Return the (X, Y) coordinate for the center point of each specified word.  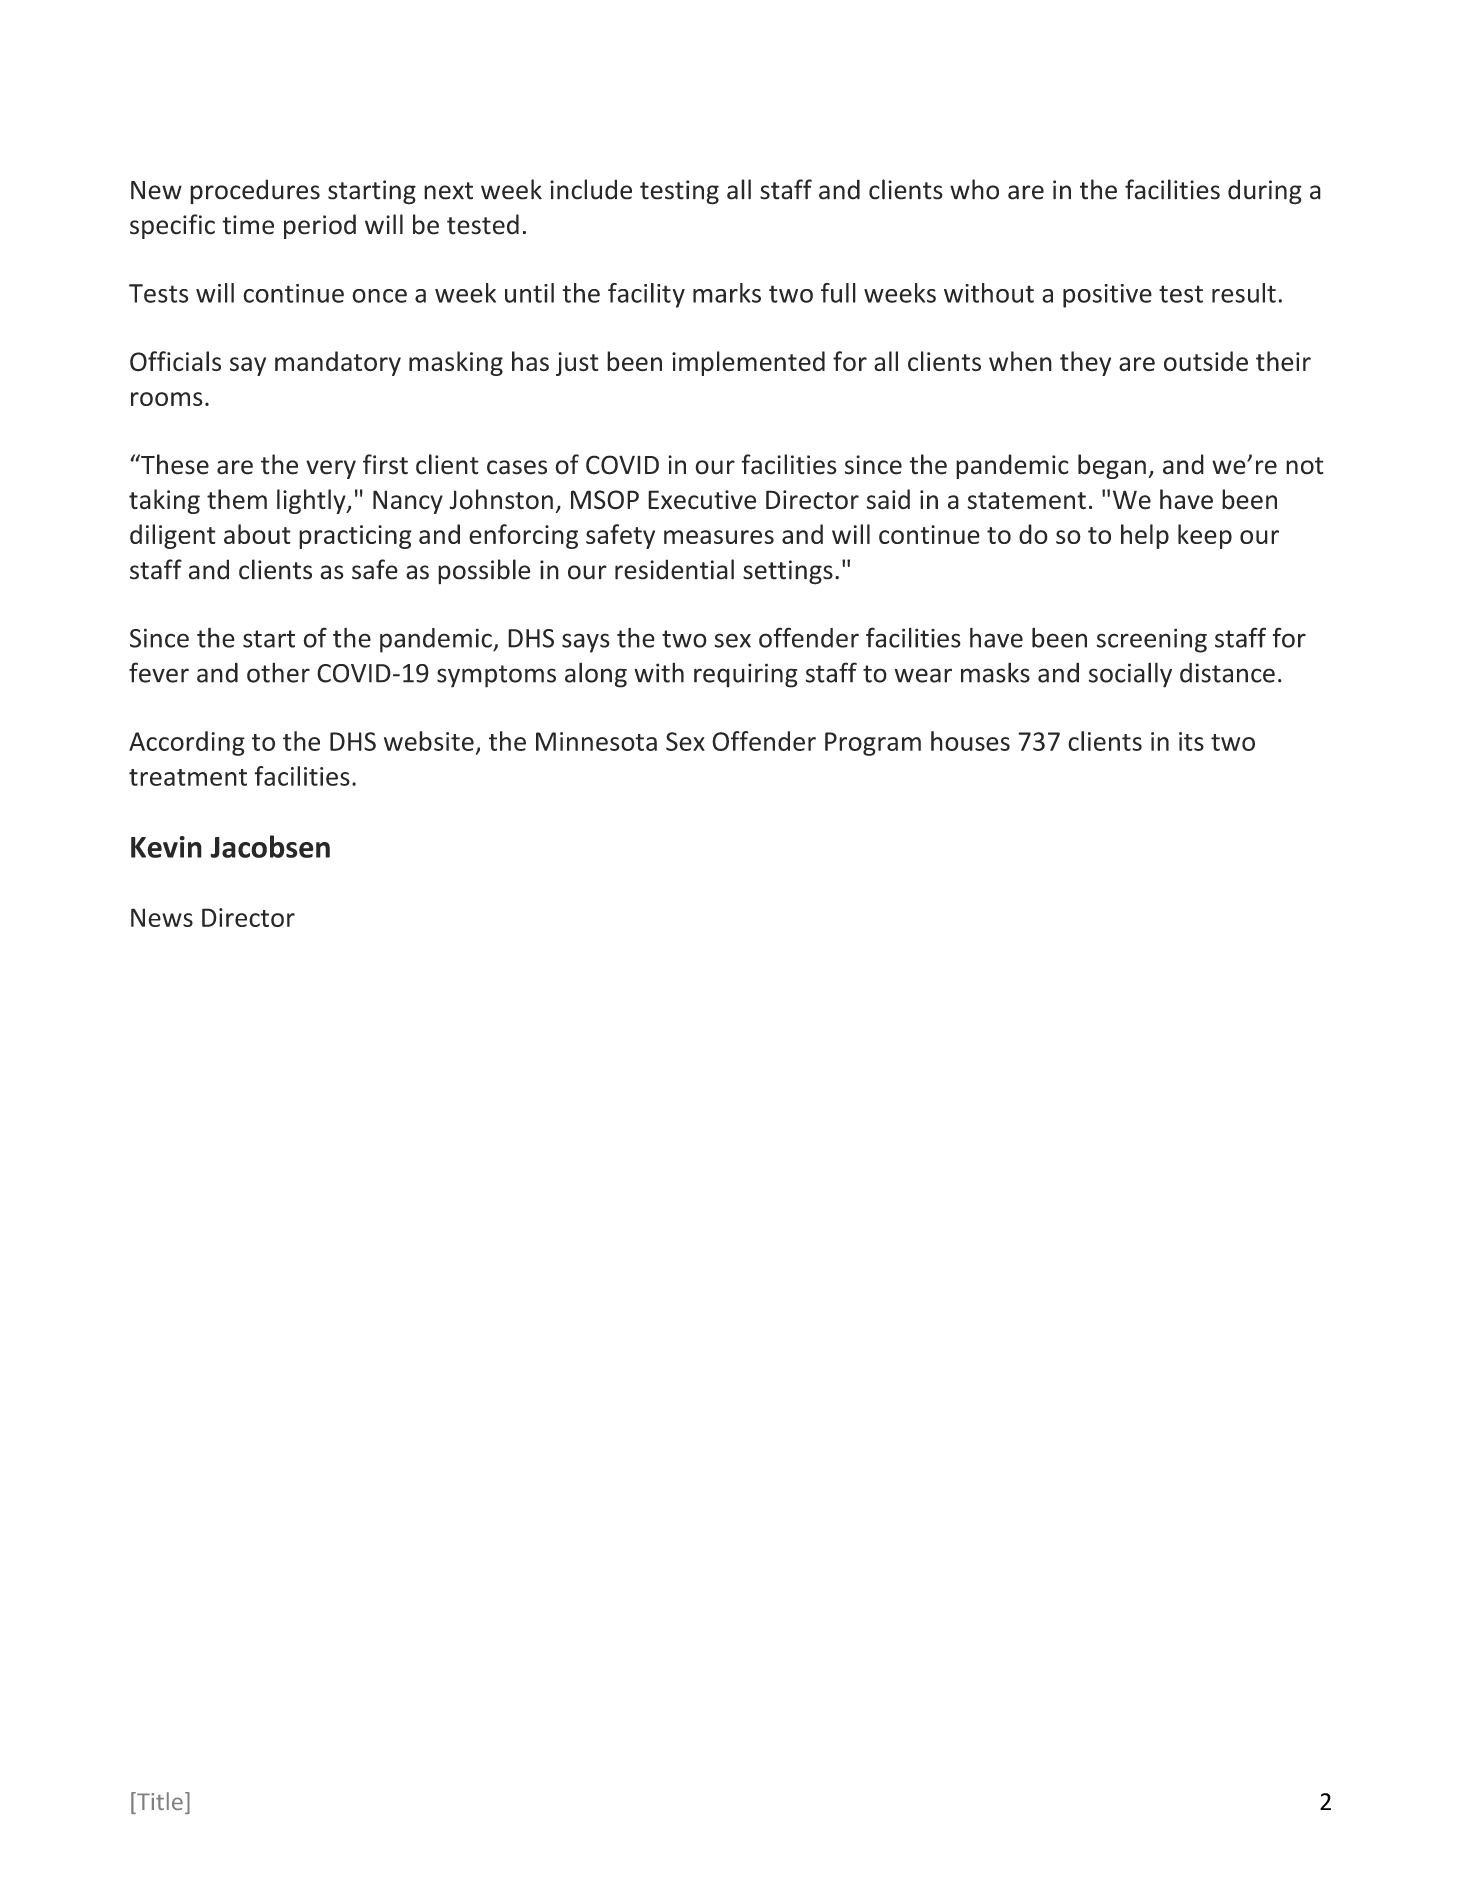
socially (1130, 675)
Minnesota (596, 741)
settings (788, 572)
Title (159, 1801)
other (278, 672)
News (162, 917)
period (320, 226)
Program (873, 744)
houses (970, 741)
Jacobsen (270, 846)
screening (1151, 640)
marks (727, 293)
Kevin (166, 847)
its (1191, 741)
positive (1107, 296)
